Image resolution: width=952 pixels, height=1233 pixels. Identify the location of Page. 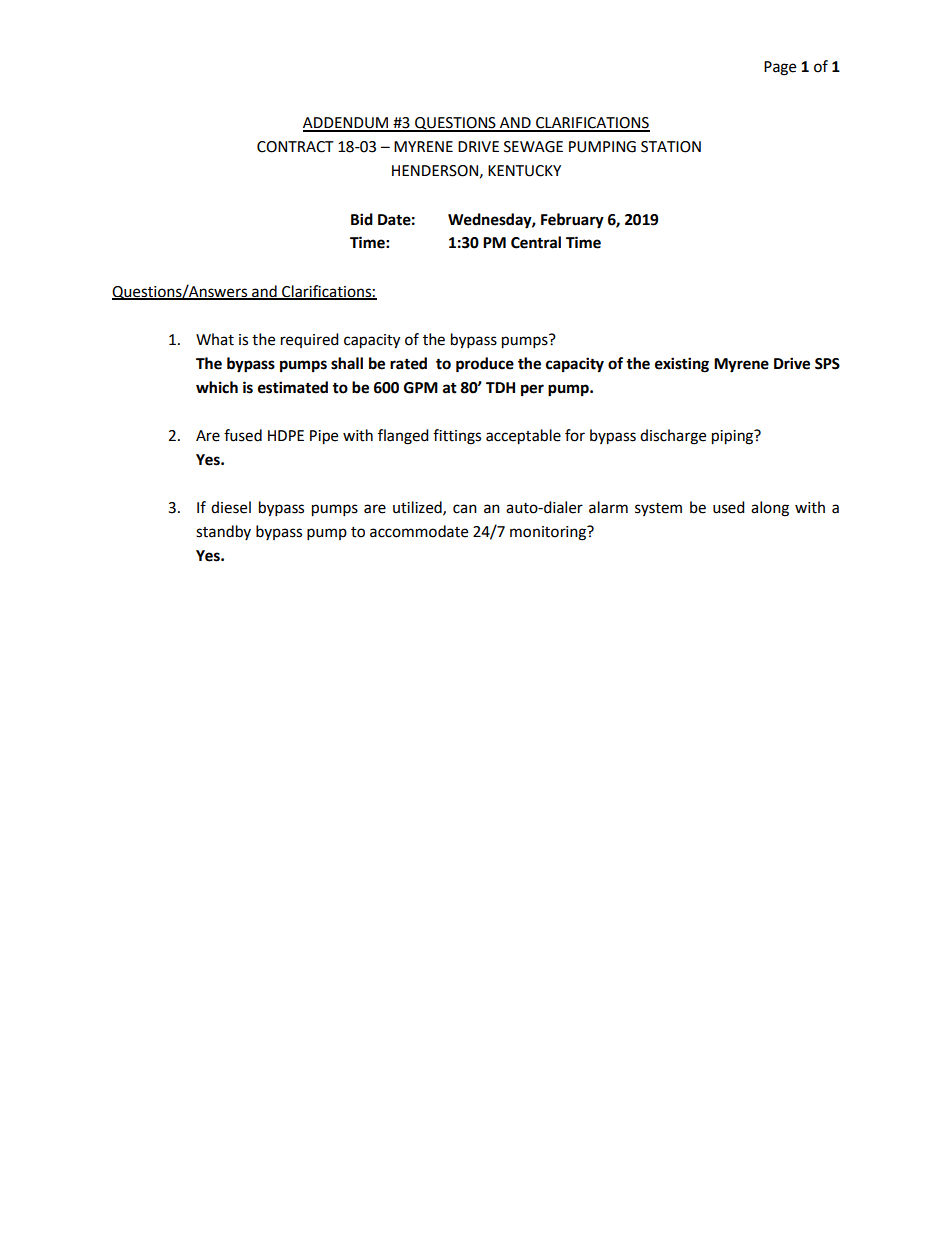
(780, 68).
